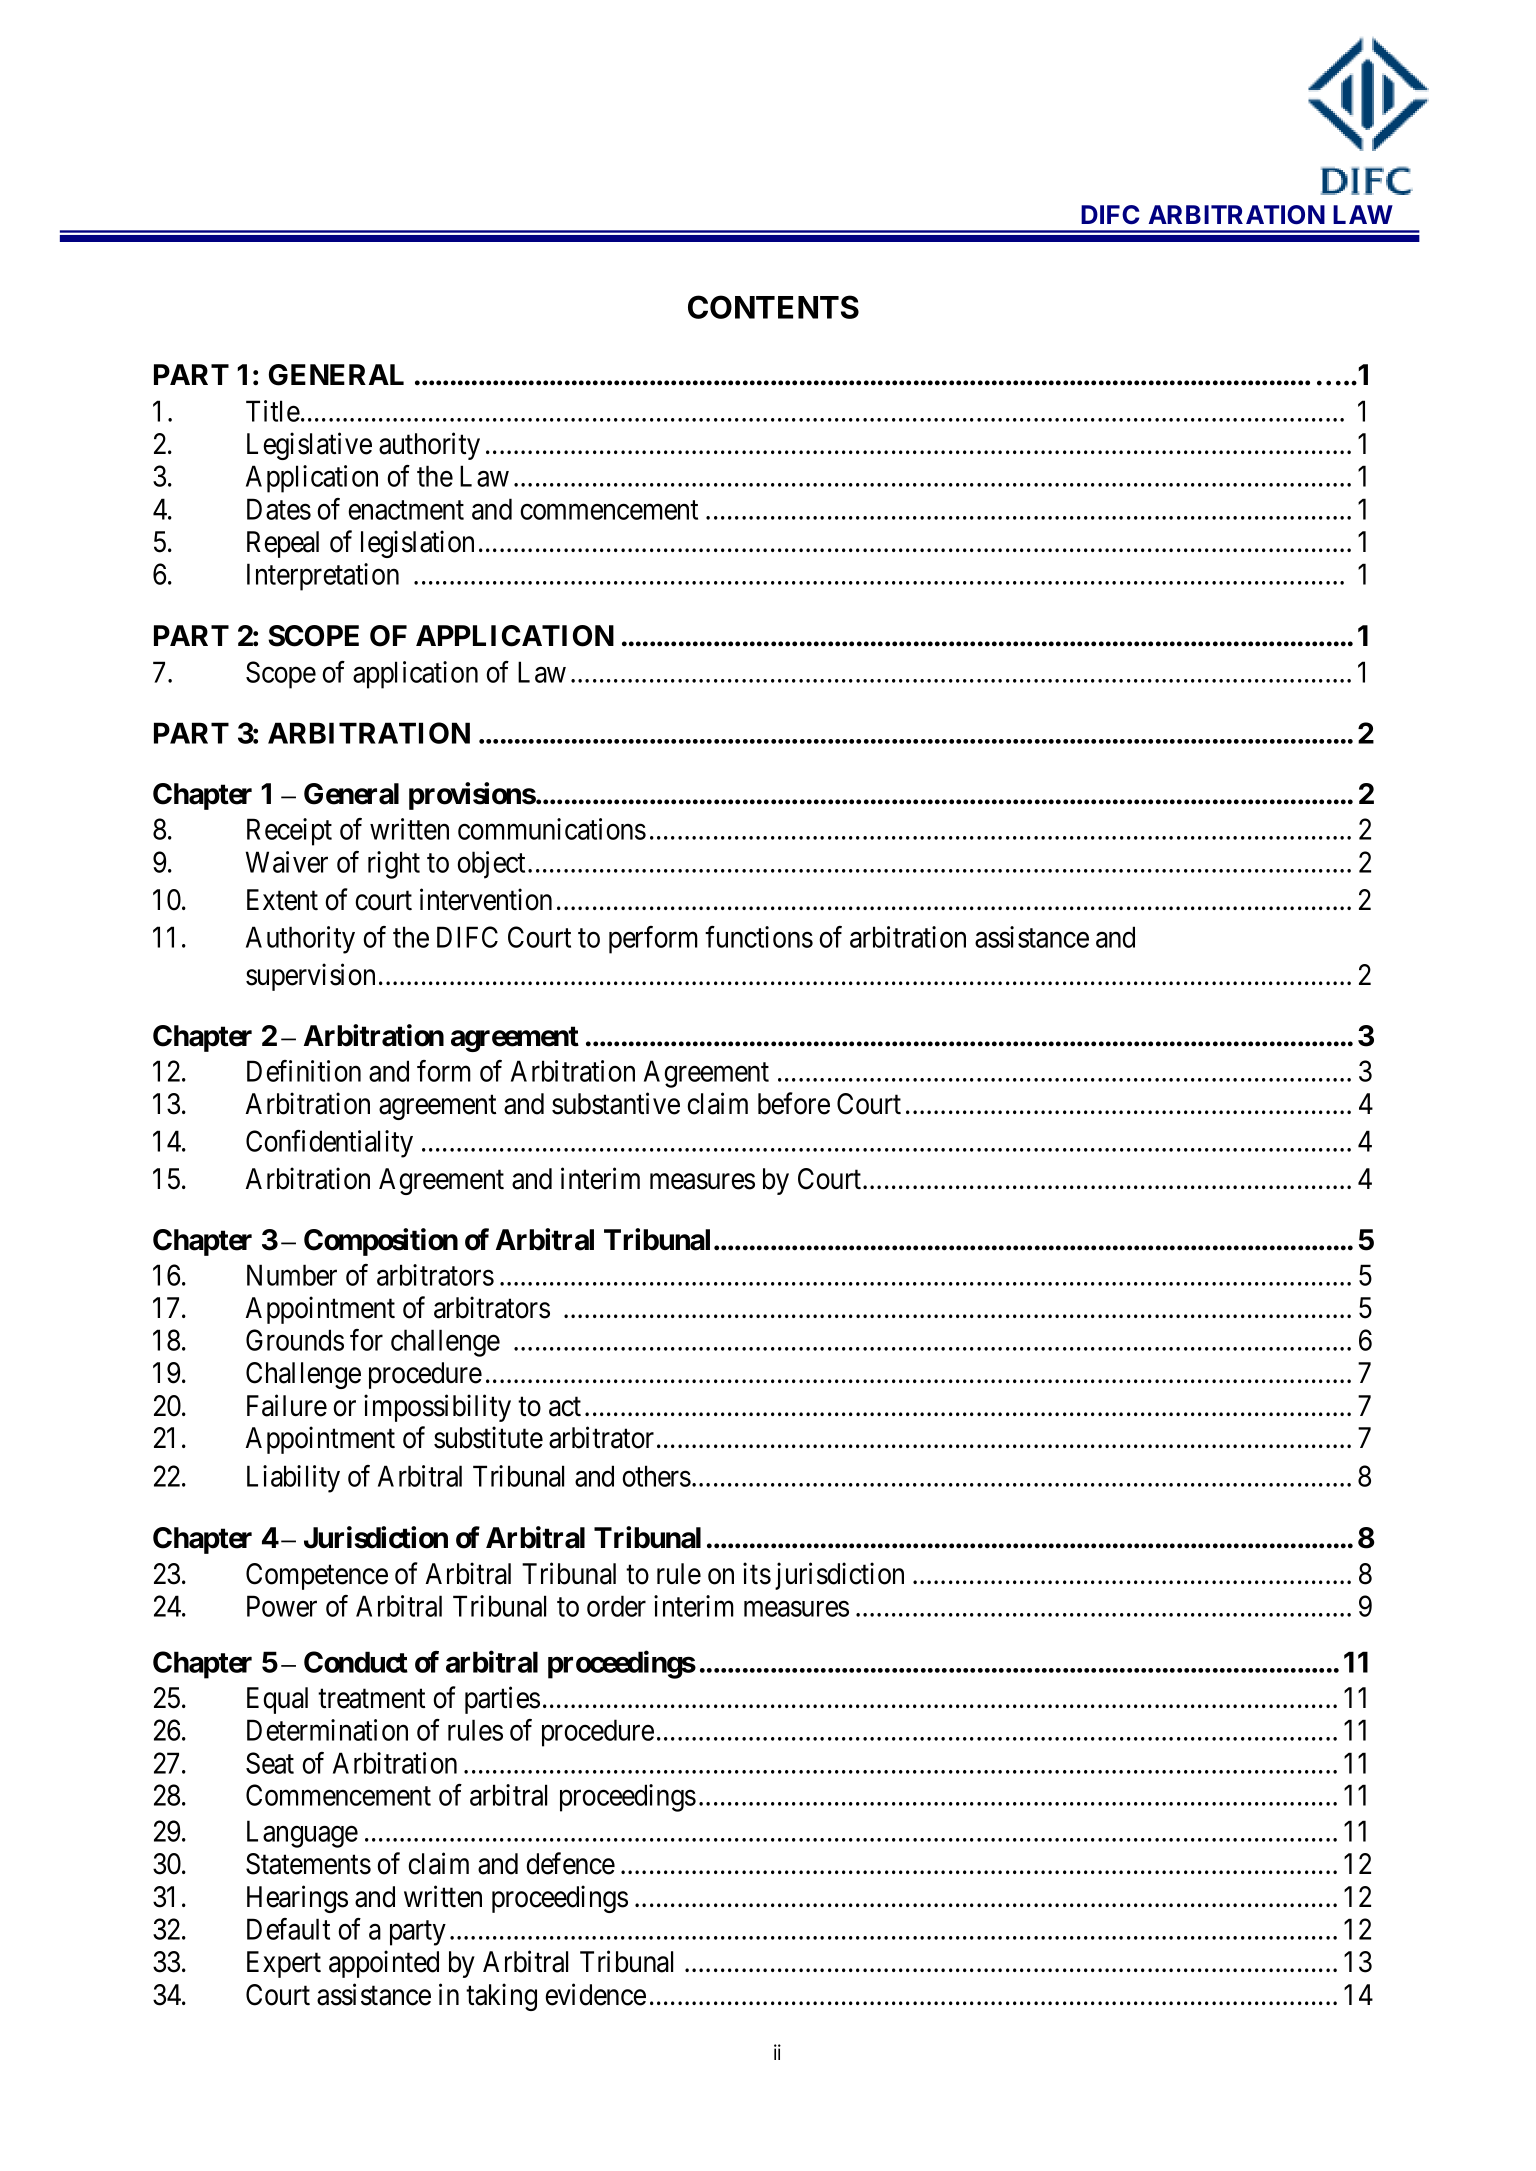  Describe the element at coordinates (288, 1929) in the page. I see `Default` at that location.
